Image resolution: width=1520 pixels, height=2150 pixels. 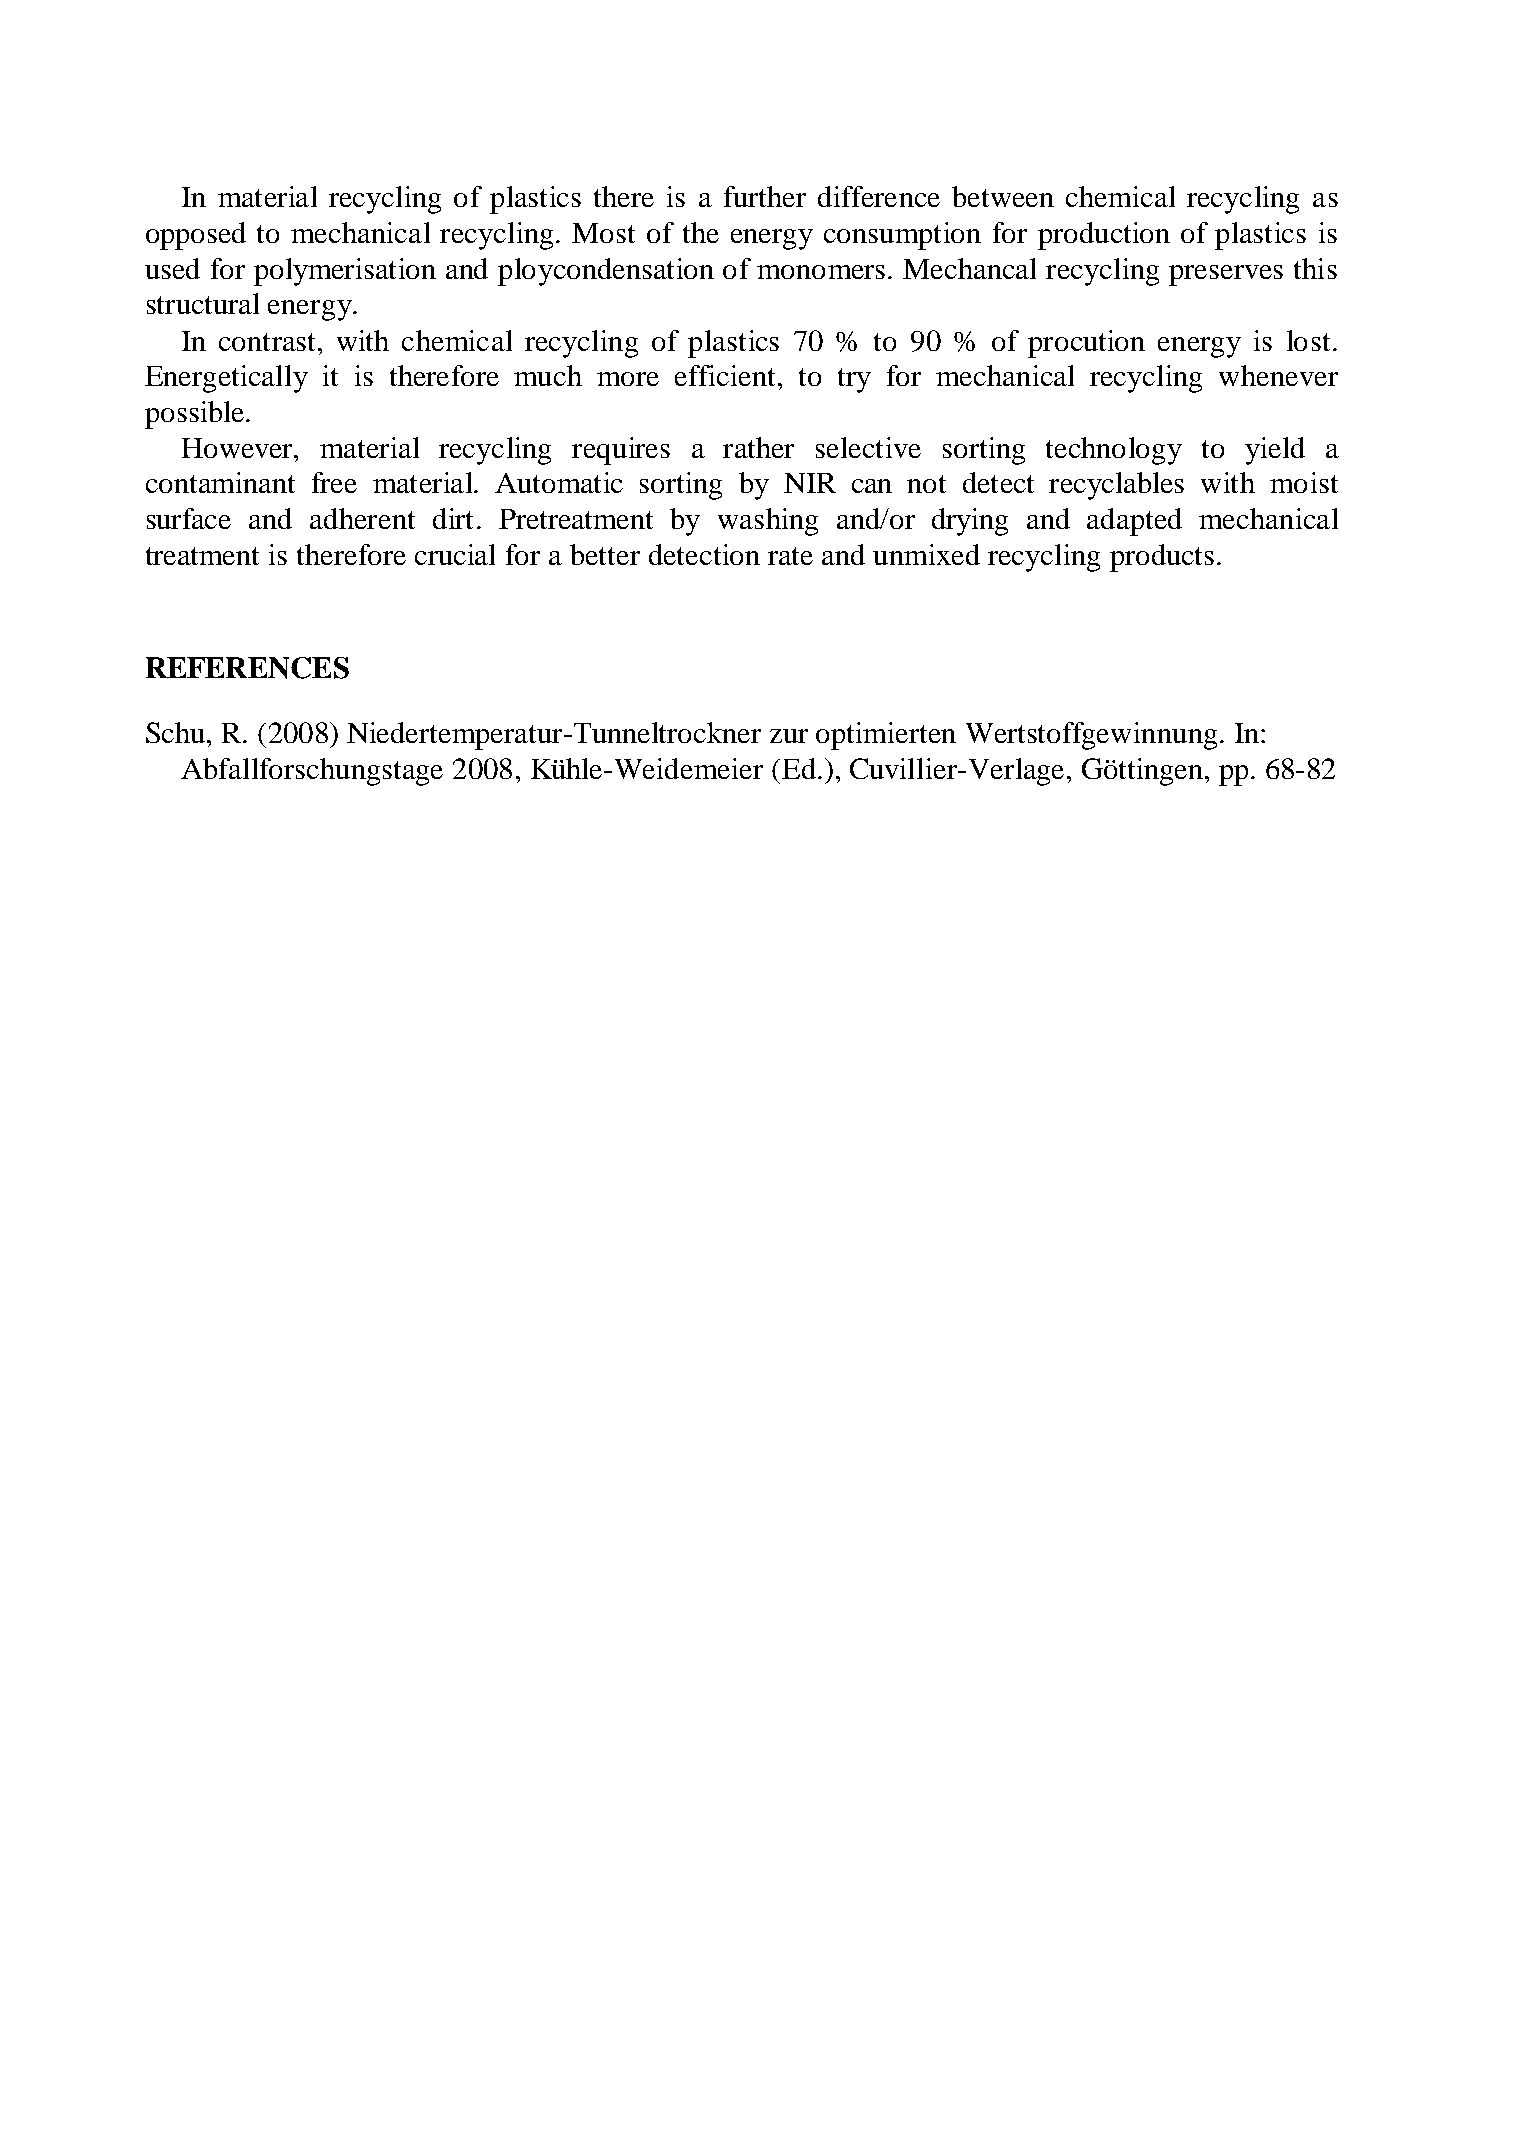 I want to click on efficient, so click(x=727, y=375).
